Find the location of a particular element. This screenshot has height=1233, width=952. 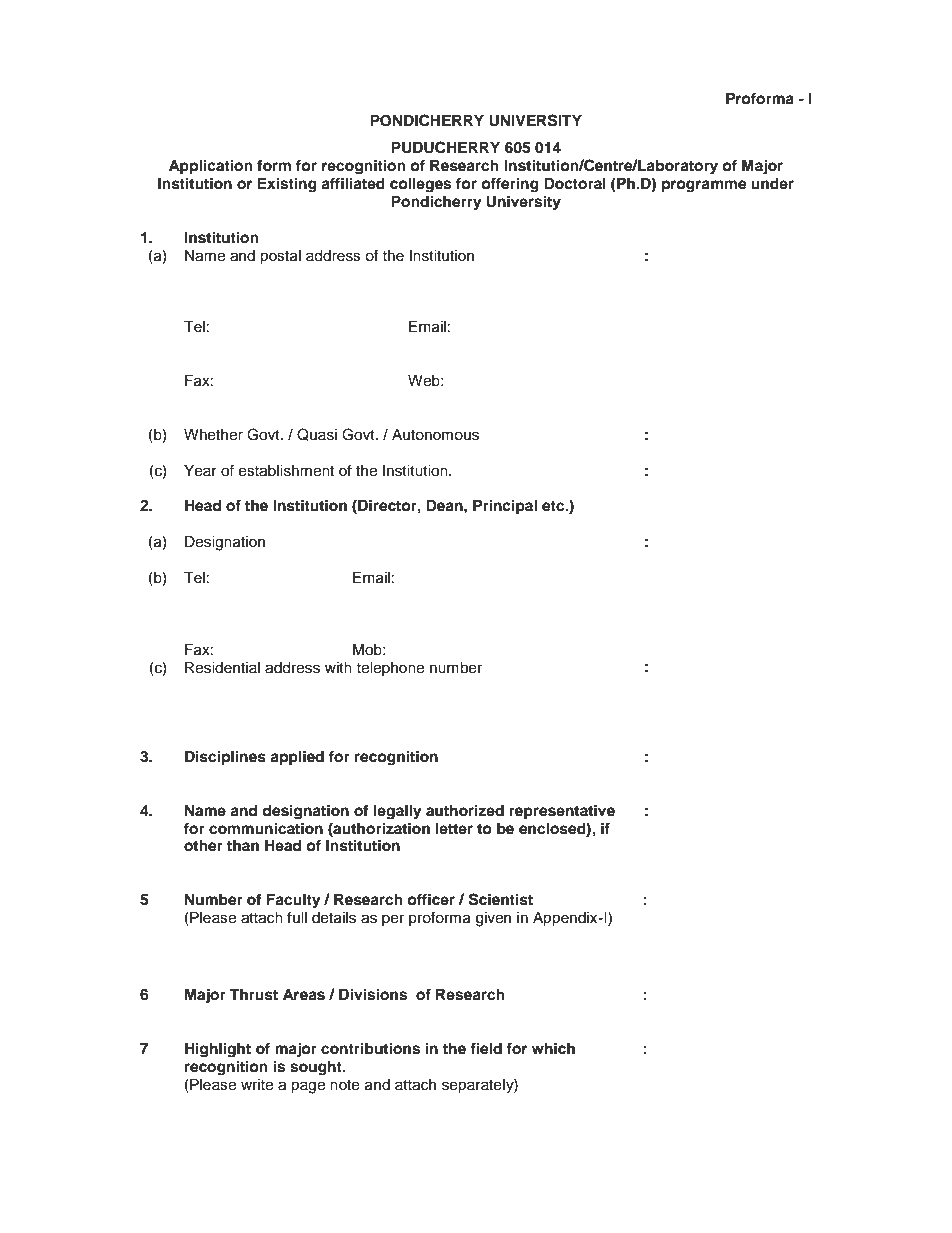

Autonomous is located at coordinates (435, 435).
